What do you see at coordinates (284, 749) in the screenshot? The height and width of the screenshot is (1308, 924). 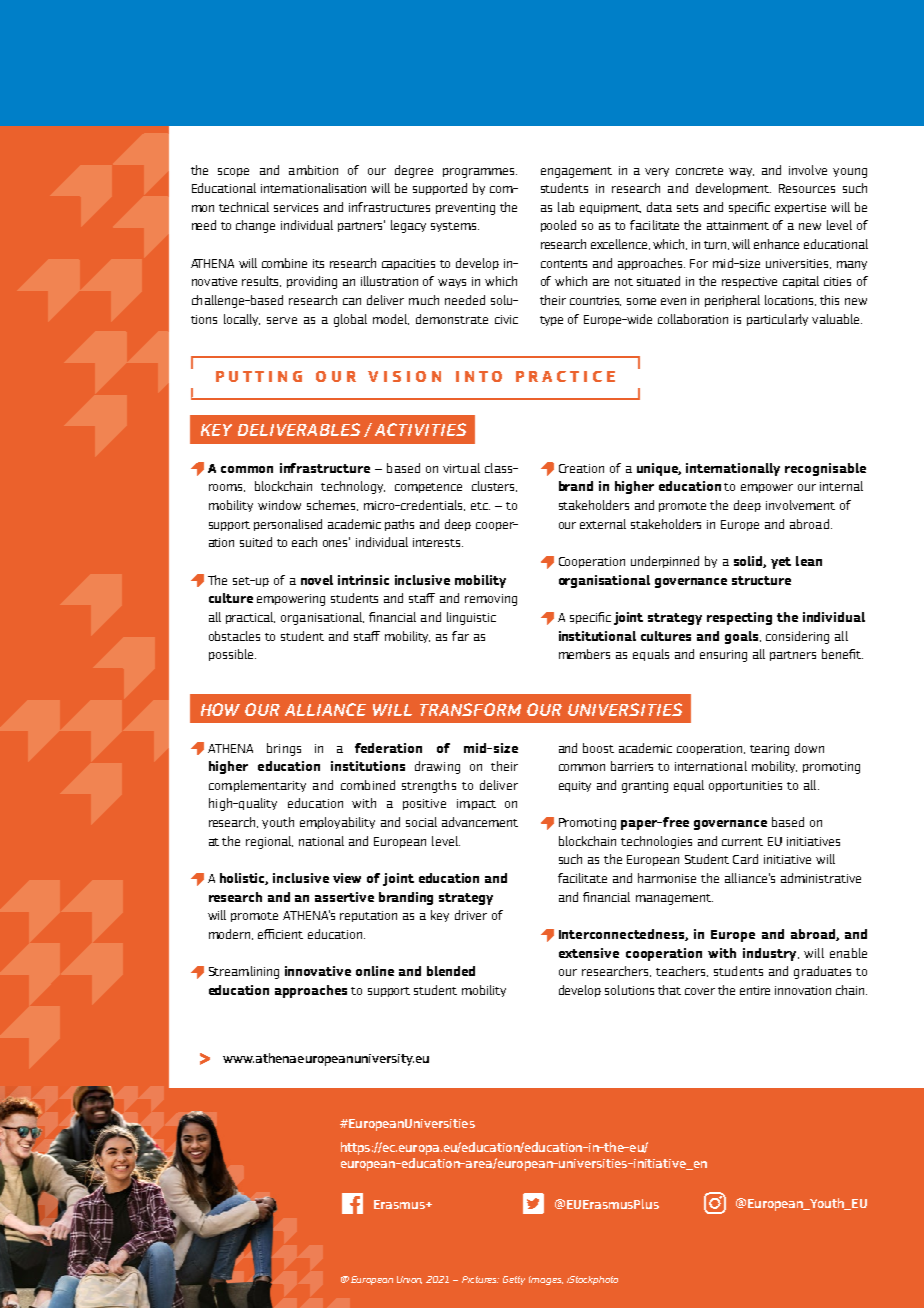 I see `brings` at bounding box center [284, 749].
